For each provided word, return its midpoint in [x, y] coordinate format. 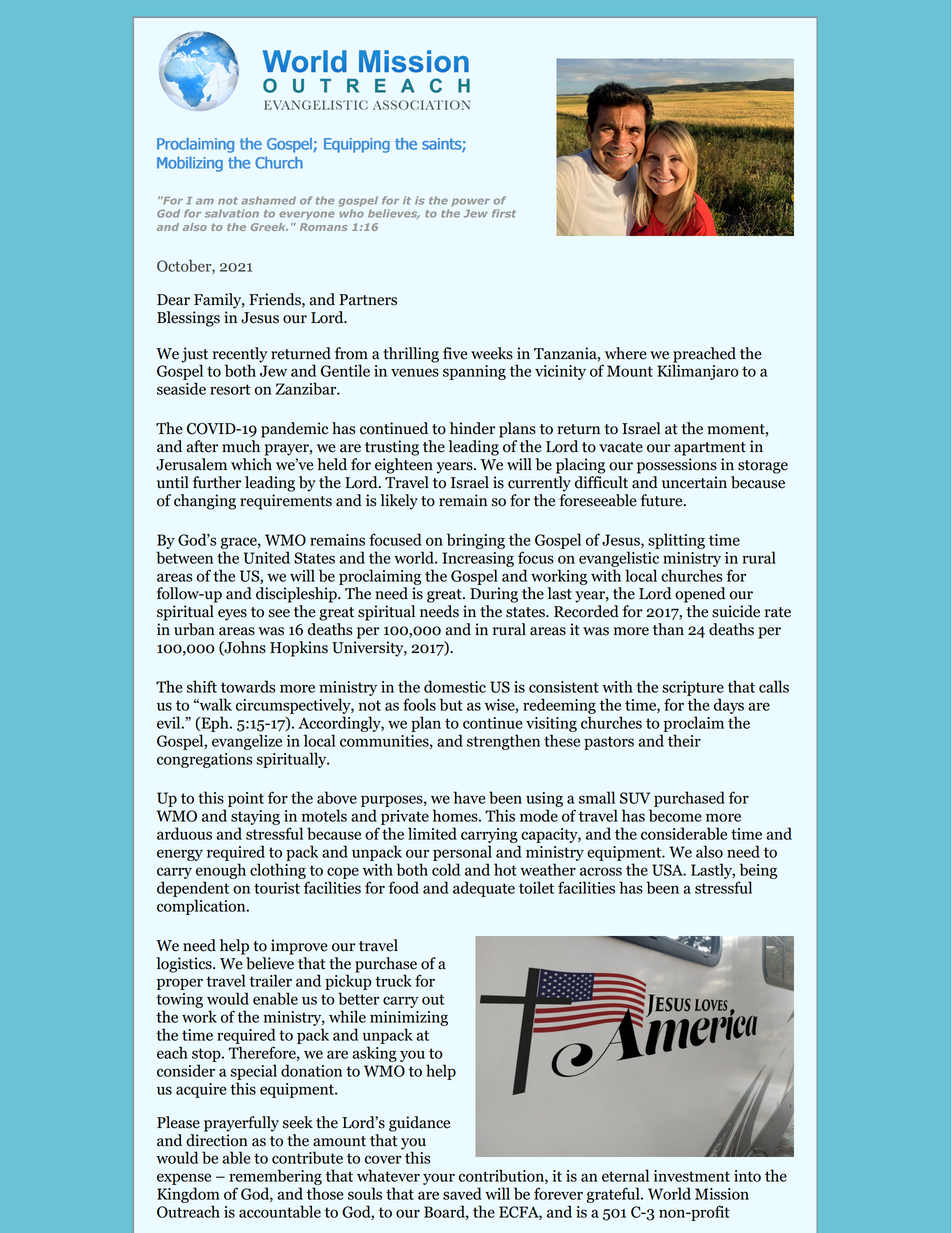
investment [692, 1176]
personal [462, 853]
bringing [476, 541]
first [504, 213]
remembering [275, 1177]
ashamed [268, 200]
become [675, 815]
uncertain [694, 482]
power [471, 202]
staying [255, 817]
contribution [502, 1176]
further [217, 482]
